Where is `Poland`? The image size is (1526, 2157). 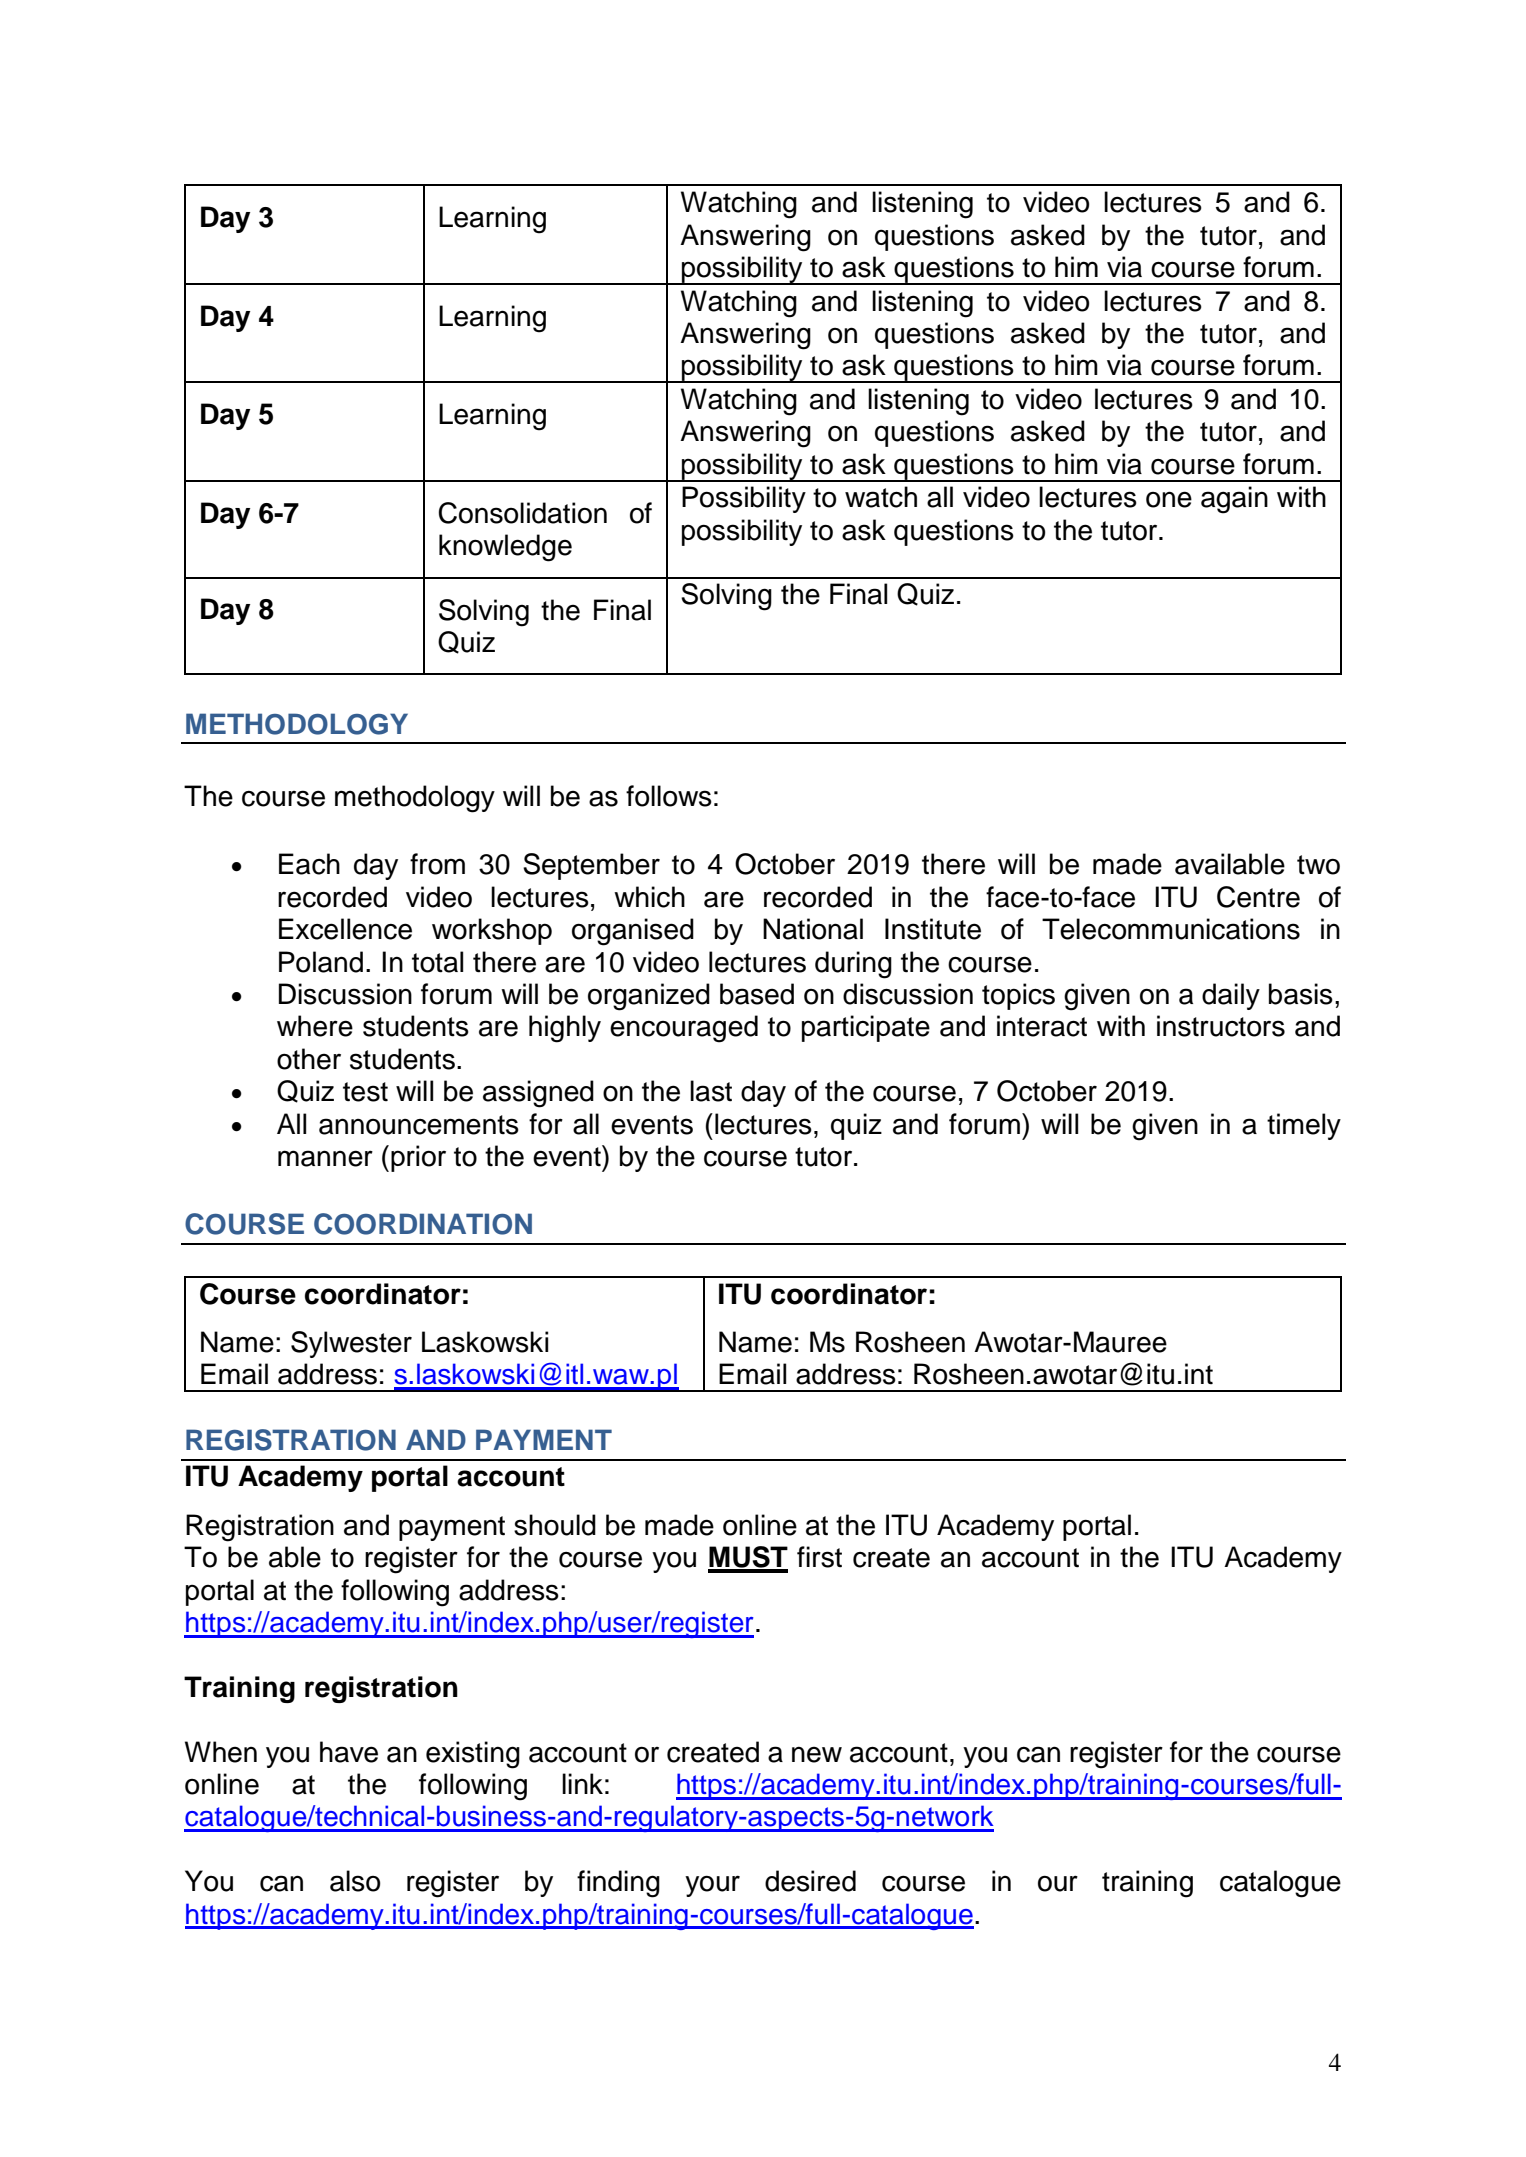 Poland is located at coordinates (321, 962).
